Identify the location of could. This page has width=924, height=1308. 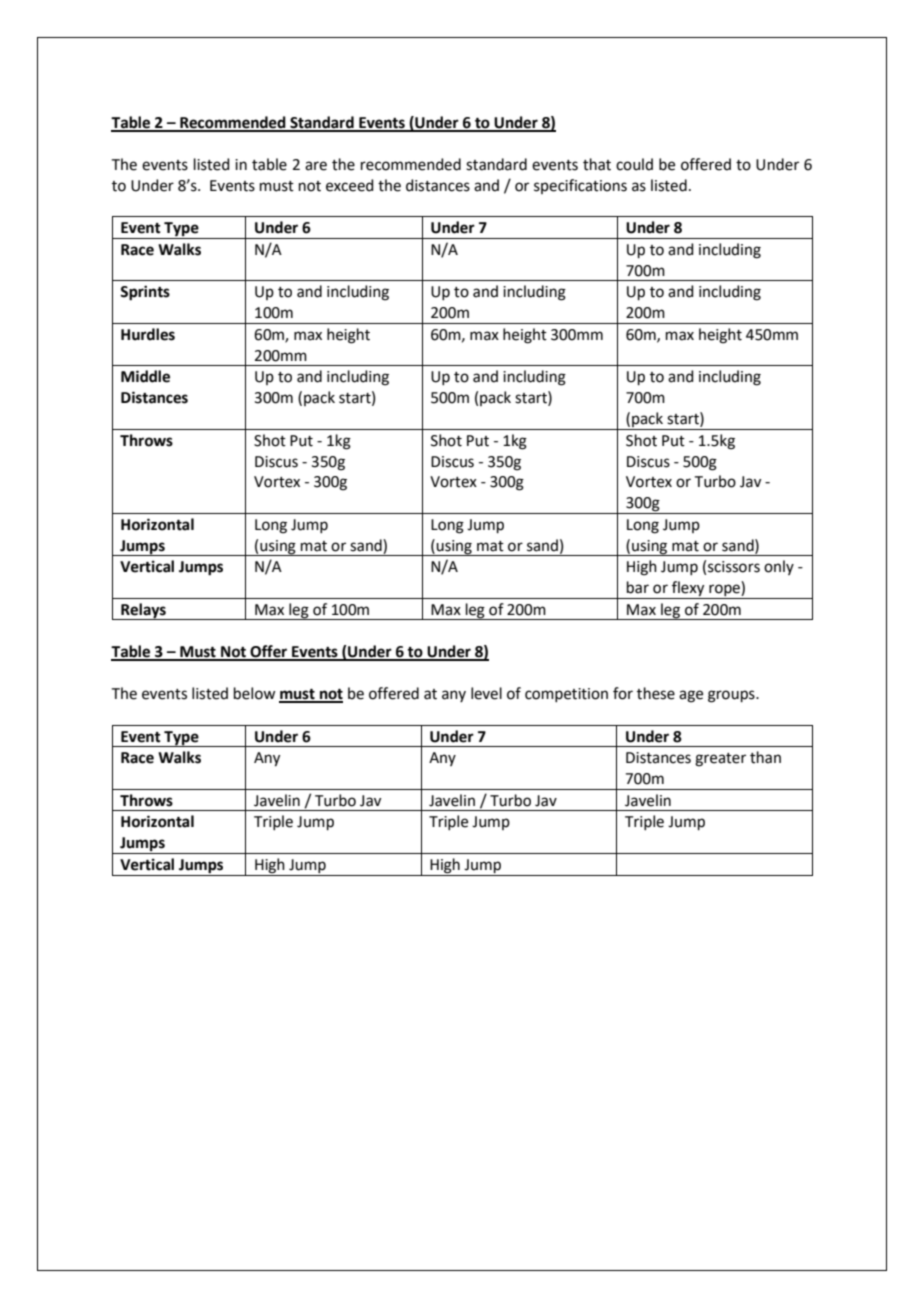
(634, 164).
